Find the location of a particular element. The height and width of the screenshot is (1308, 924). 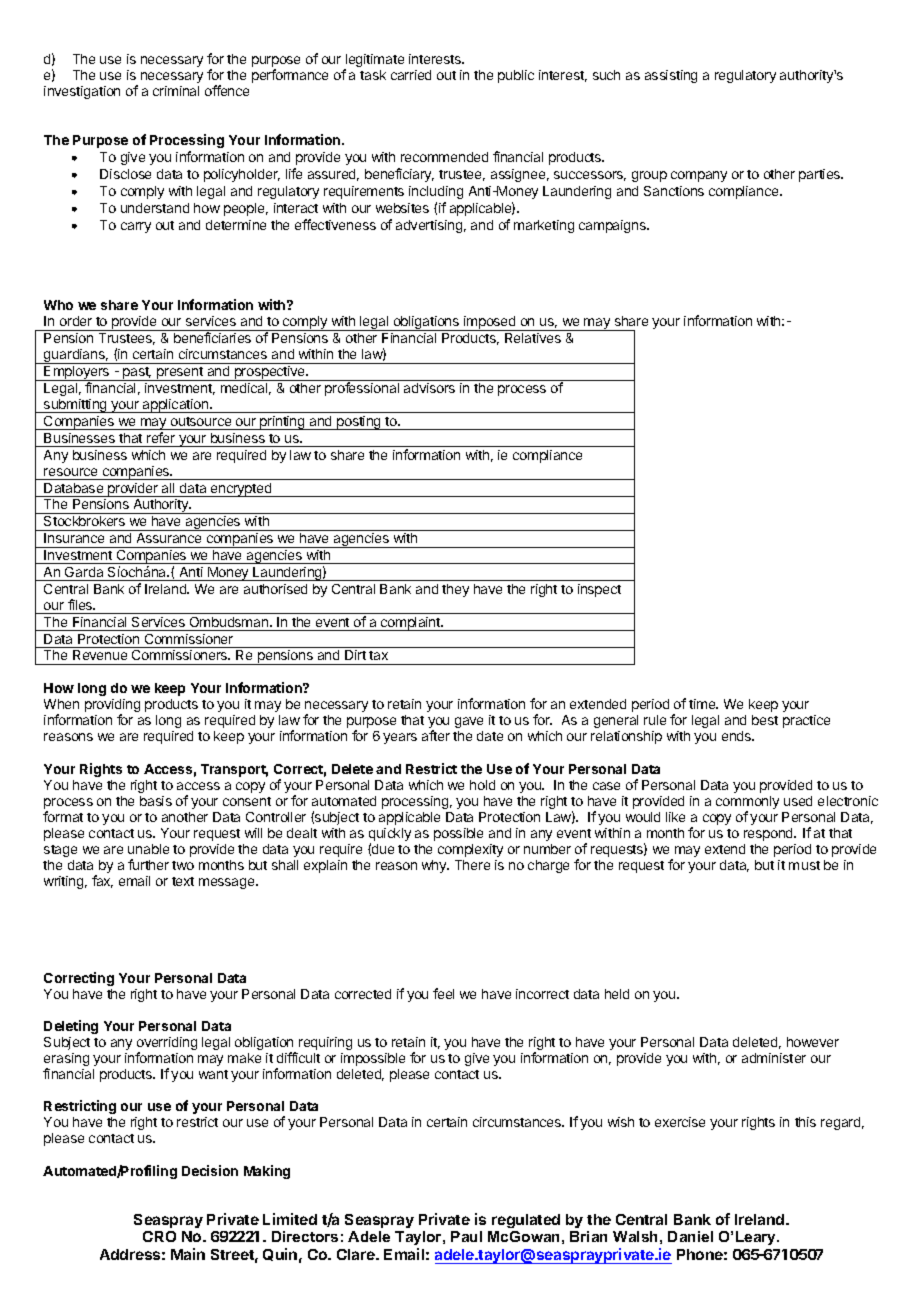

criminal is located at coordinates (176, 91).
